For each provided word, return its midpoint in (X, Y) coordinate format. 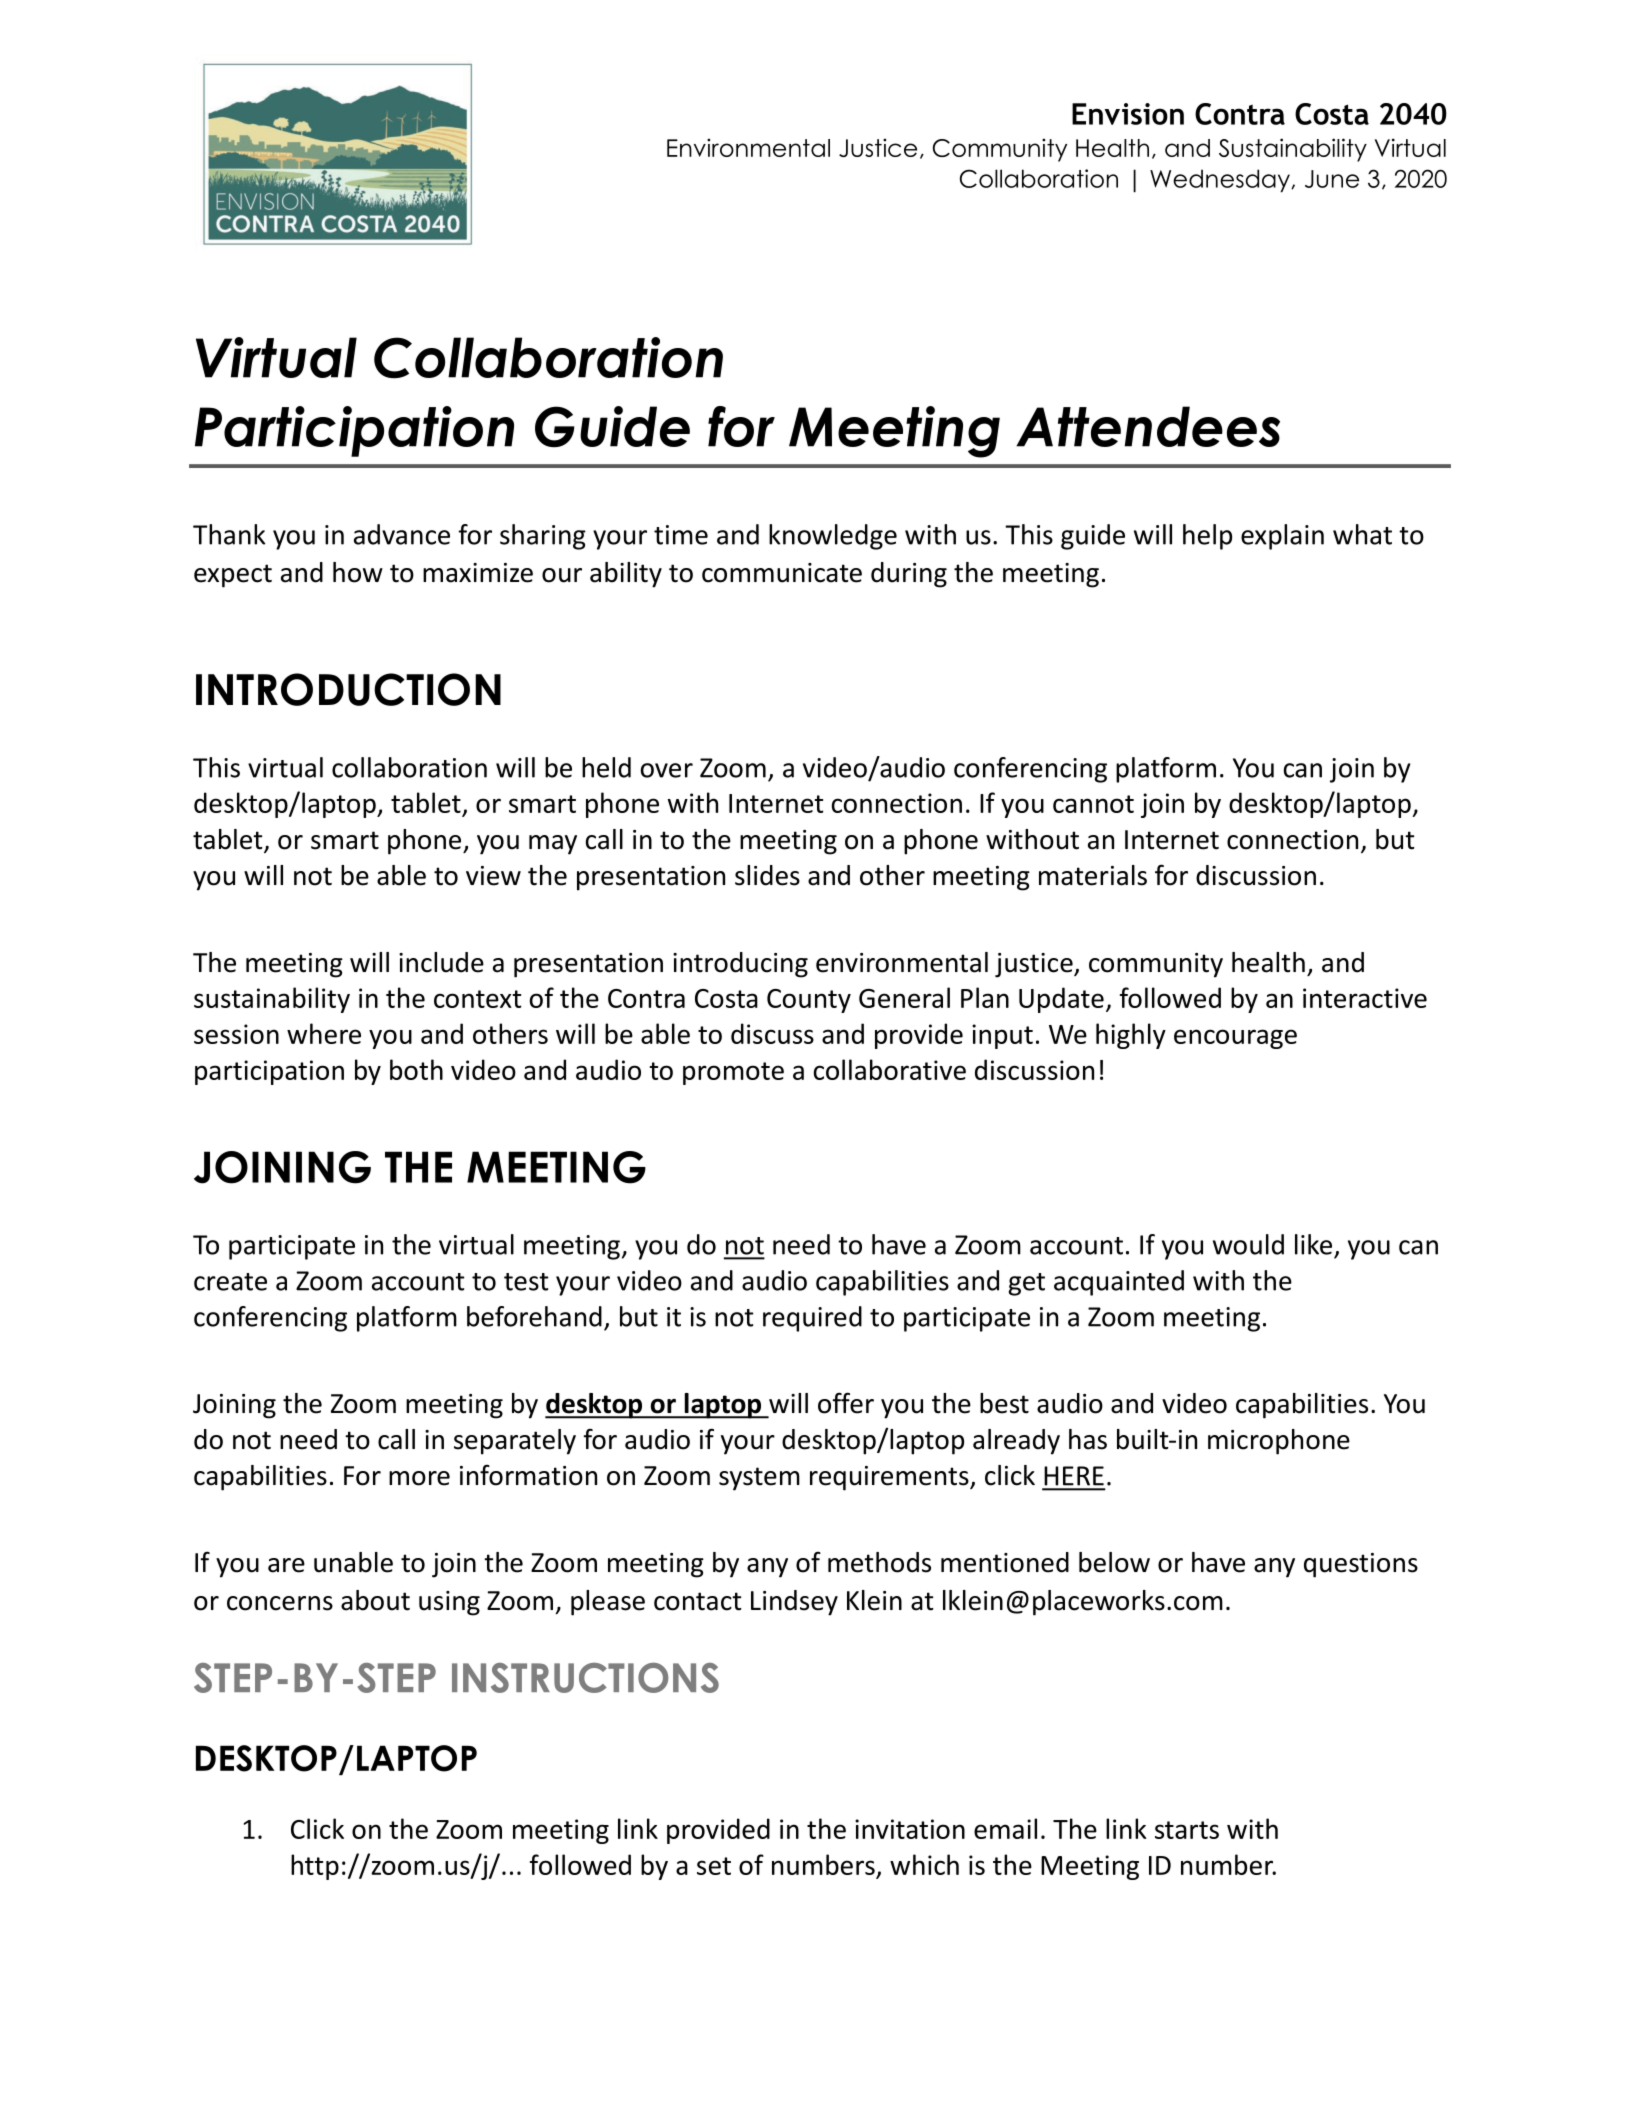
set (714, 1866)
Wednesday (1221, 180)
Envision (1128, 114)
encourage (1235, 1039)
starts (1187, 1830)
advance (402, 534)
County (809, 1001)
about (375, 1600)
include (441, 962)
